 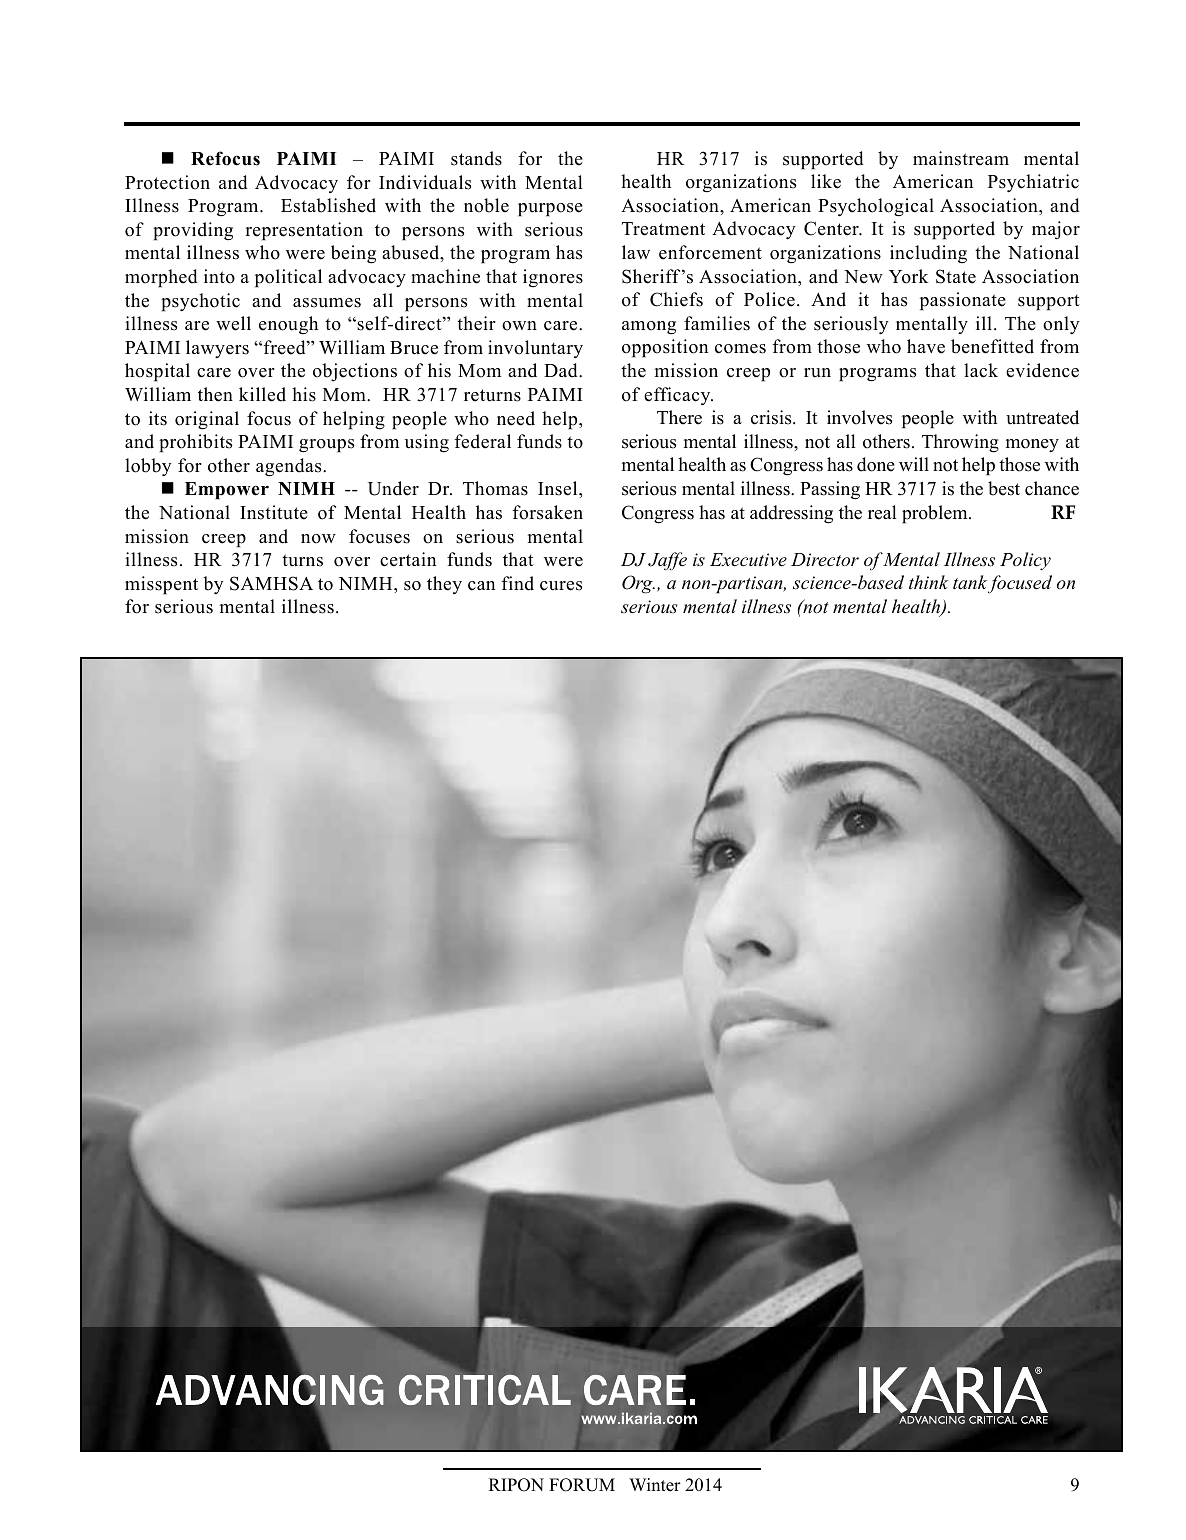 I want to click on Empower, so click(x=227, y=491).
